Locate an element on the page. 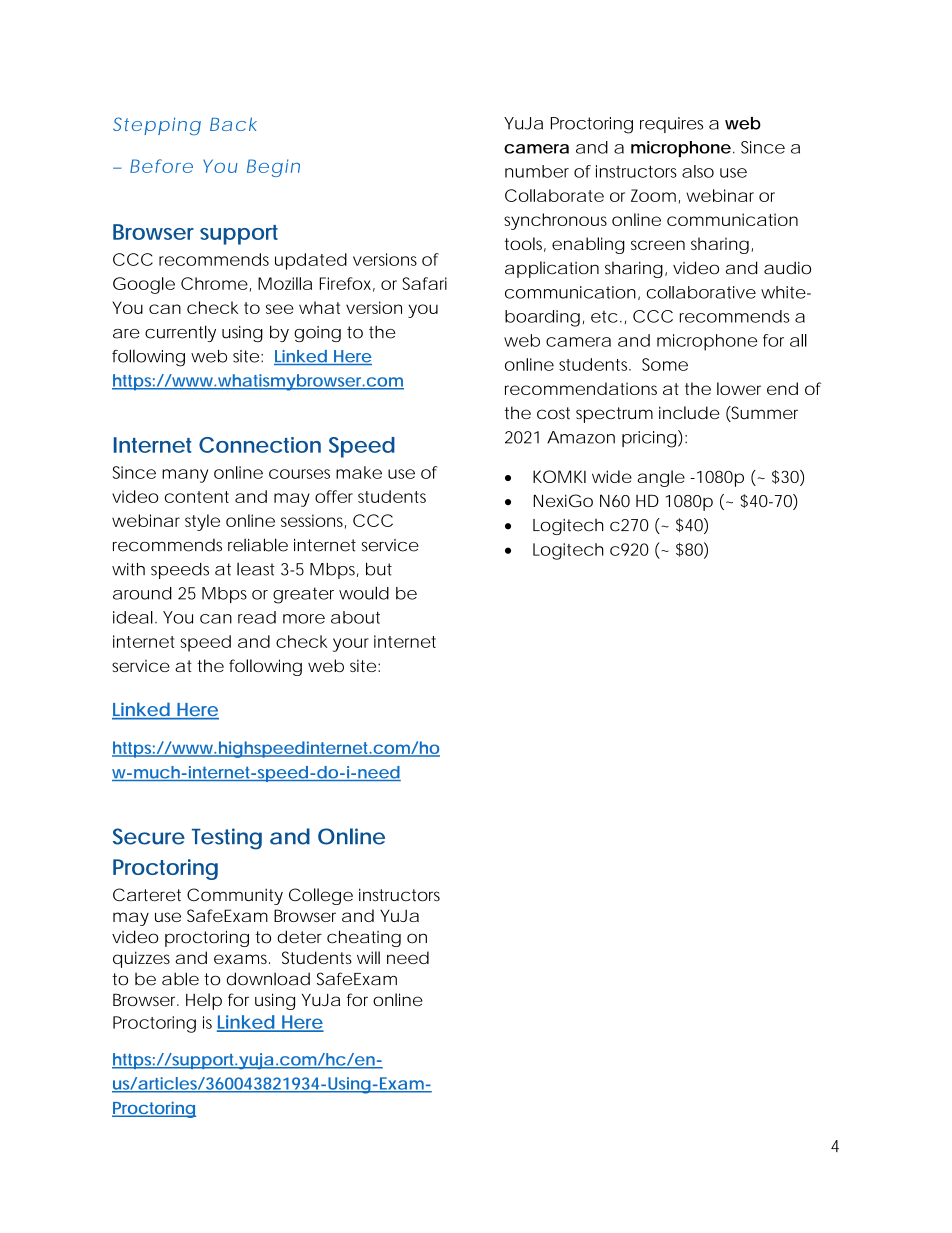  currently is located at coordinates (180, 333).
